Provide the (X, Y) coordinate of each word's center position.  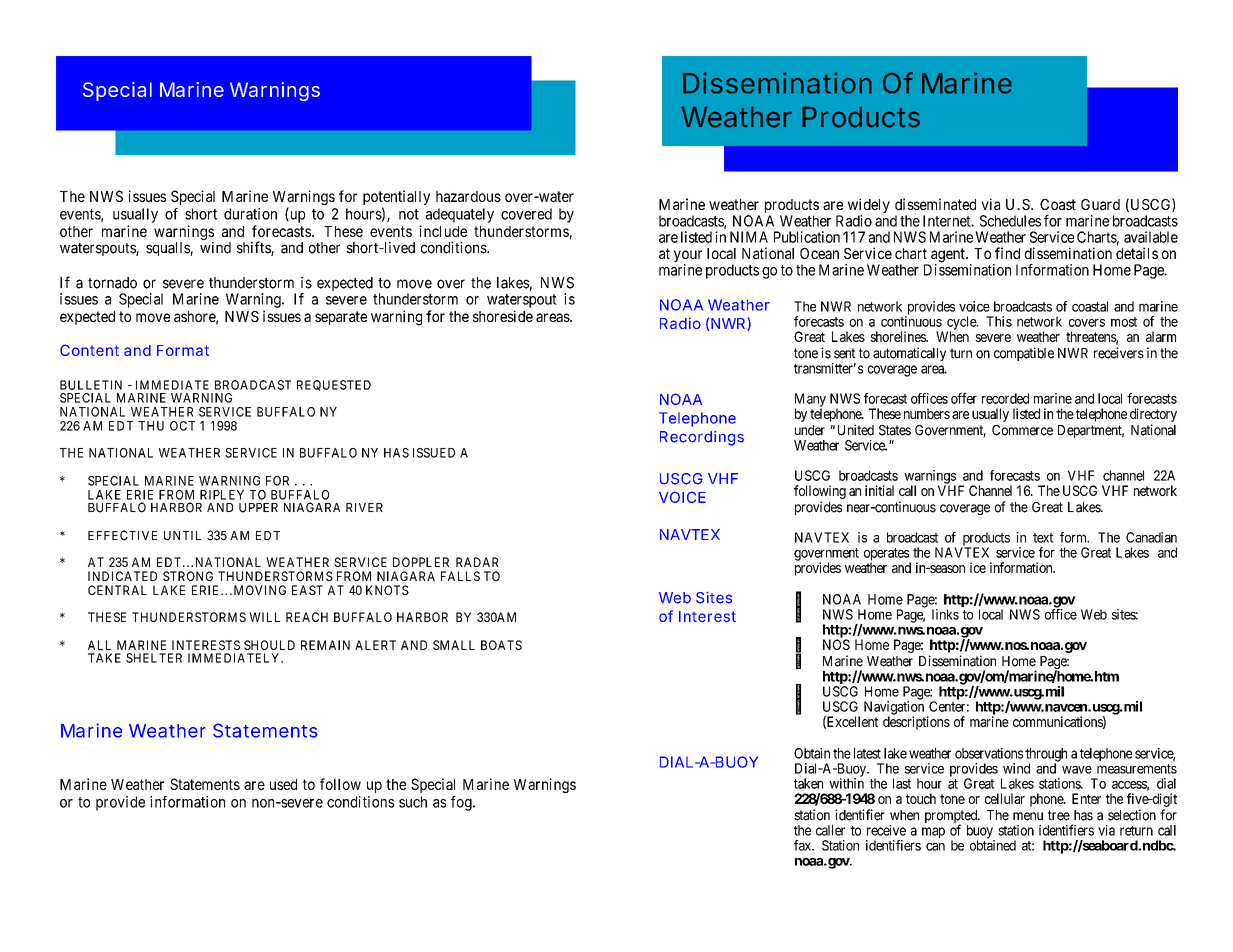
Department (1091, 431)
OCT (185, 426)
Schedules (1010, 221)
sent (845, 353)
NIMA (749, 237)
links (945, 614)
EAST (307, 590)
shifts (255, 248)
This (999, 321)
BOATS (501, 645)
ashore (196, 318)
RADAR (477, 562)
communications (1059, 722)
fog (463, 803)
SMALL (454, 645)
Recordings (702, 438)
